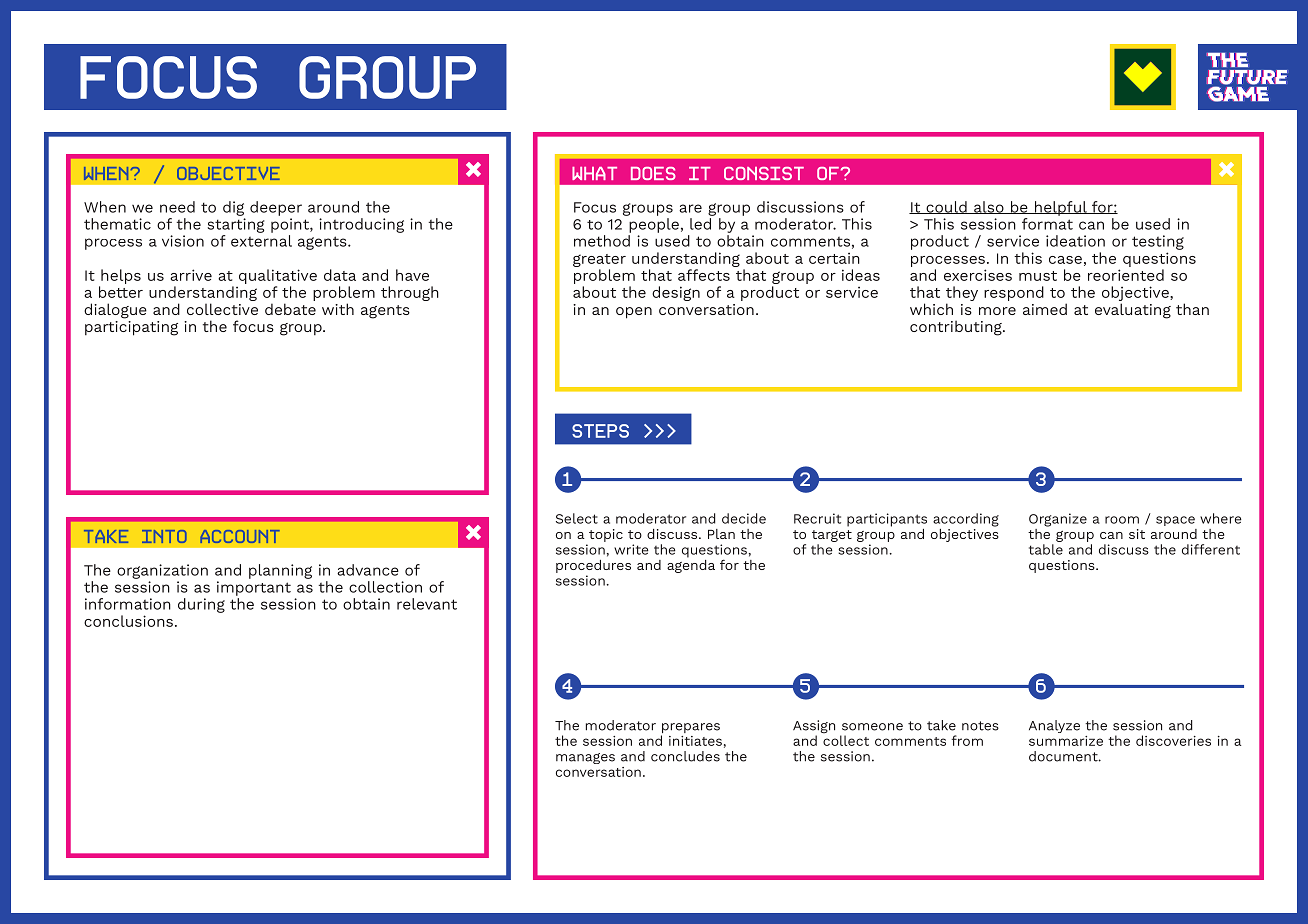 The image size is (1308, 924). What do you see at coordinates (240, 536) in the document?
I see `ACCOUNT` at bounding box center [240, 536].
